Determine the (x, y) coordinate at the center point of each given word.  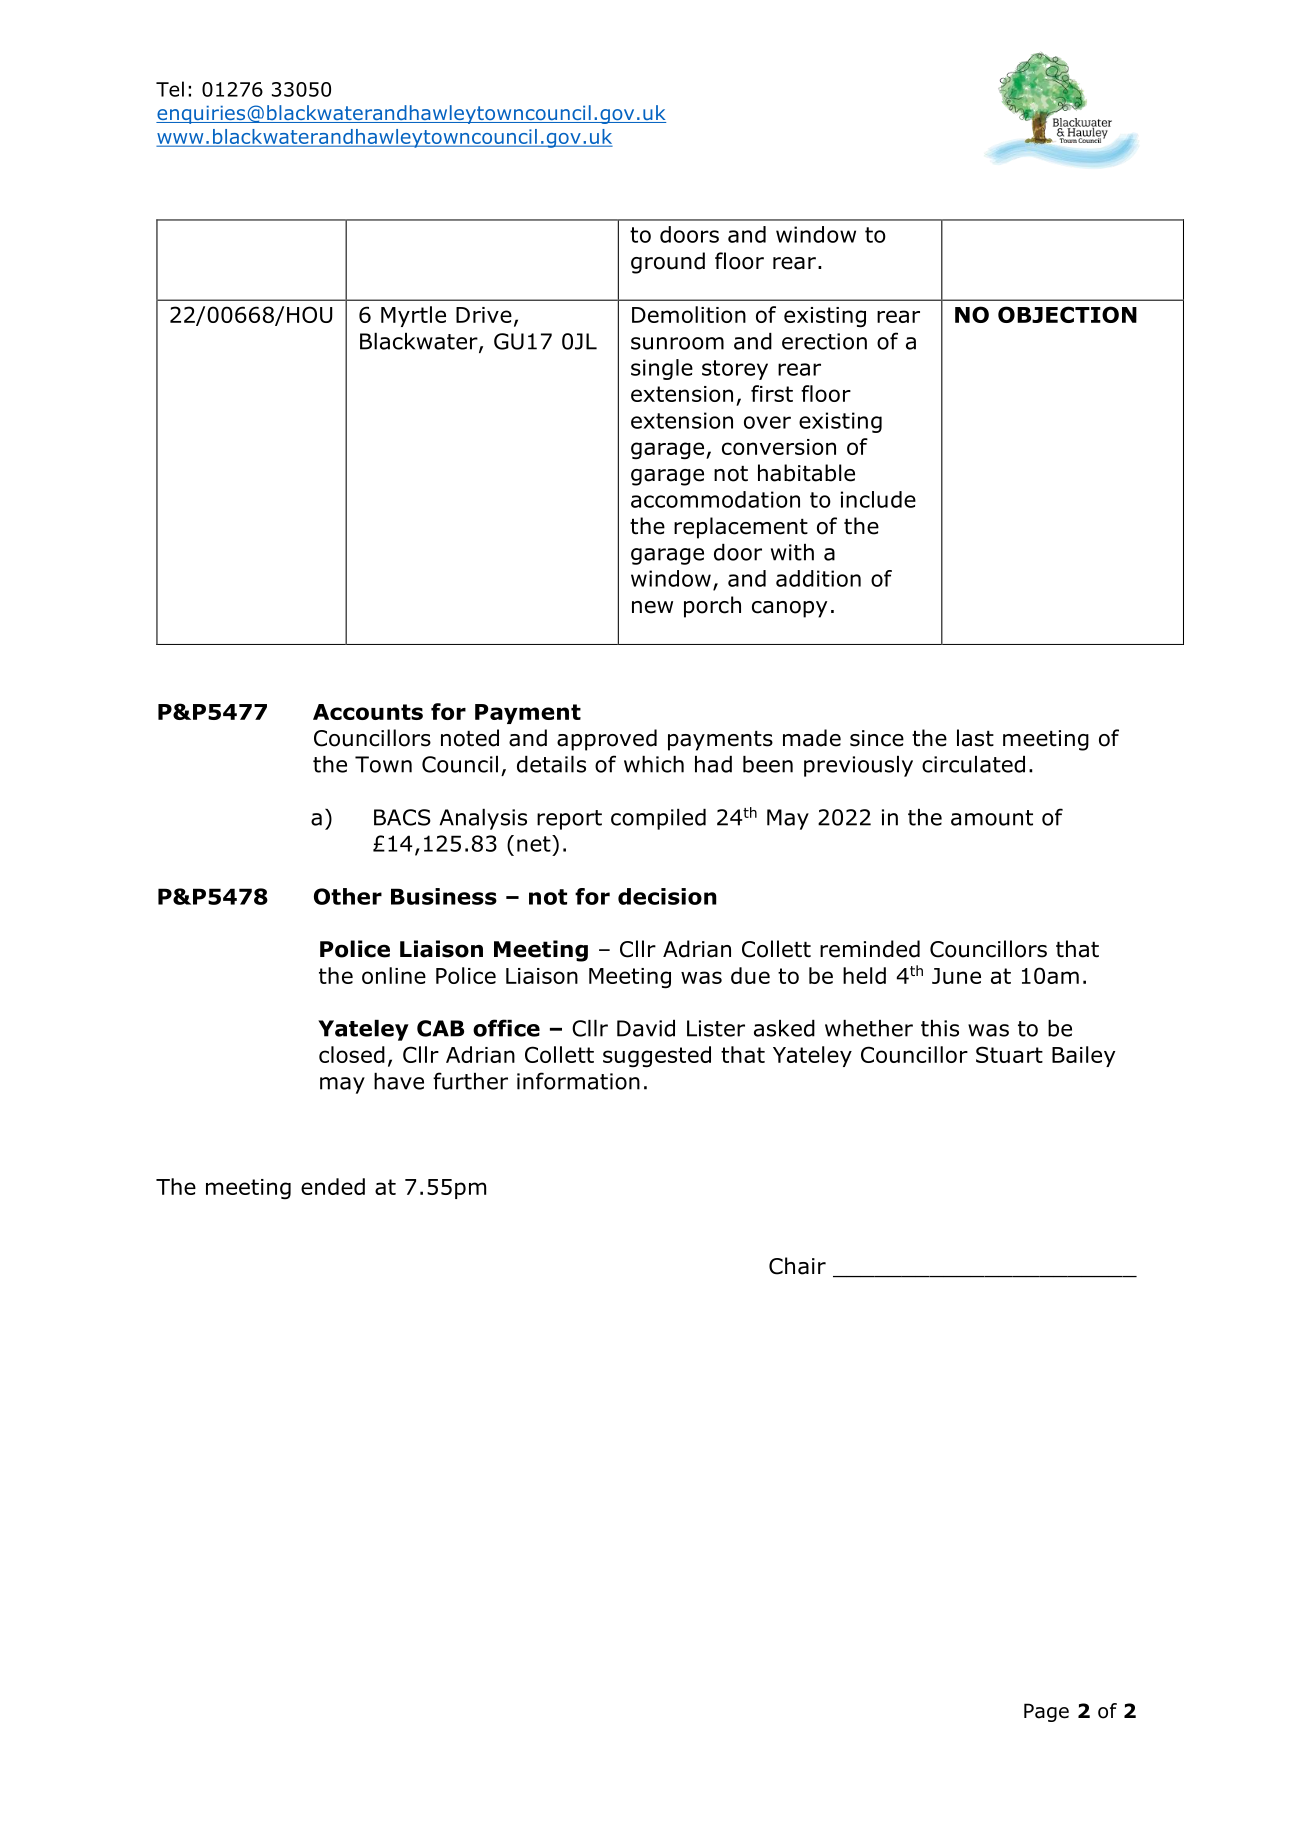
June (956, 976)
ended (333, 1186)
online (394, 975)
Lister (716, 1028)
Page (1046, 1712)
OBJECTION (1067, 314)
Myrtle (413, 316)
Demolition (689, 314)
